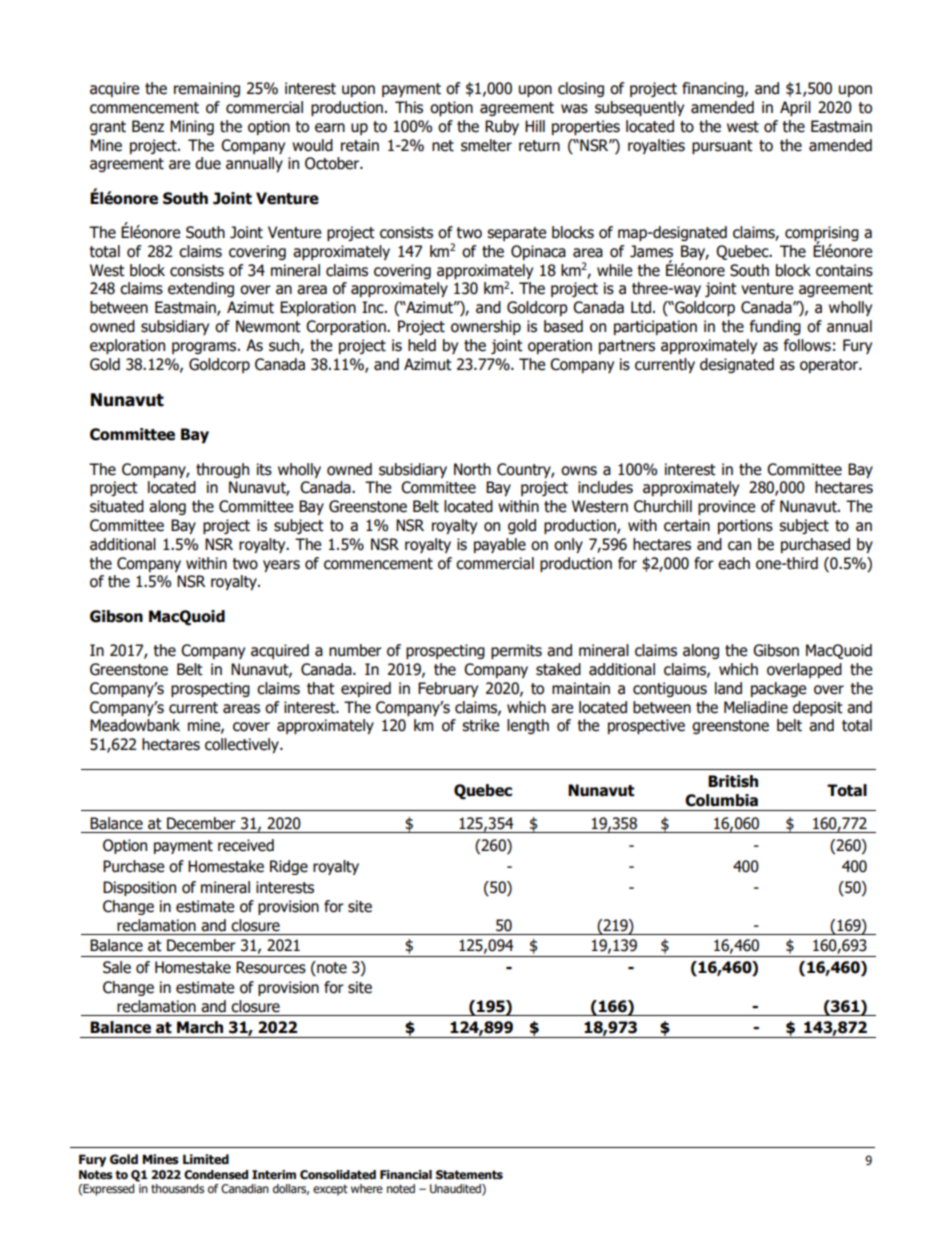  What do you see at coordinates (406, 1174) in the screenshot?
I see `Financial` at bounding box center [406, 1174].
